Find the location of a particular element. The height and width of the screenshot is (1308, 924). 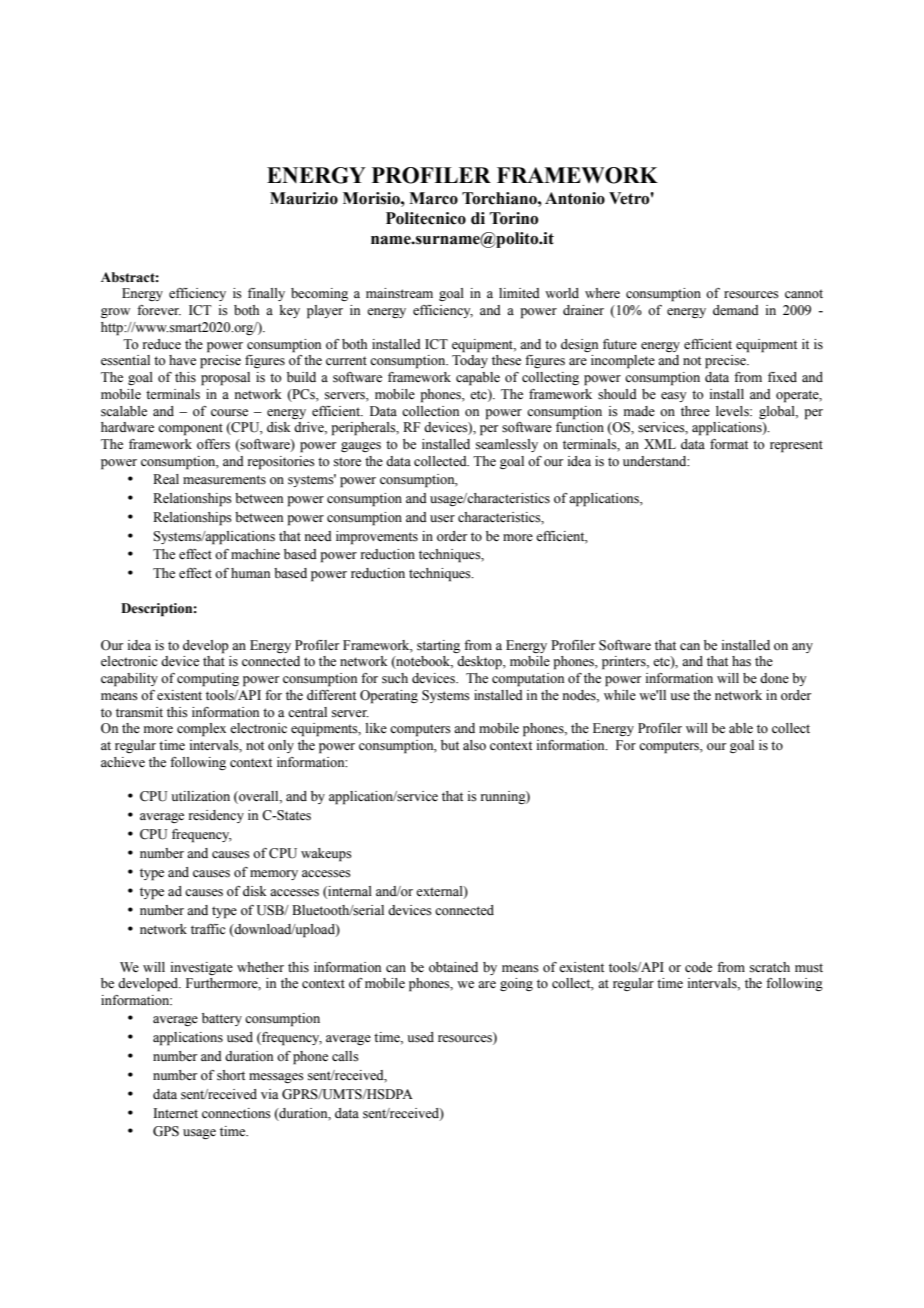

levels is located at coordinates (733, 411).
